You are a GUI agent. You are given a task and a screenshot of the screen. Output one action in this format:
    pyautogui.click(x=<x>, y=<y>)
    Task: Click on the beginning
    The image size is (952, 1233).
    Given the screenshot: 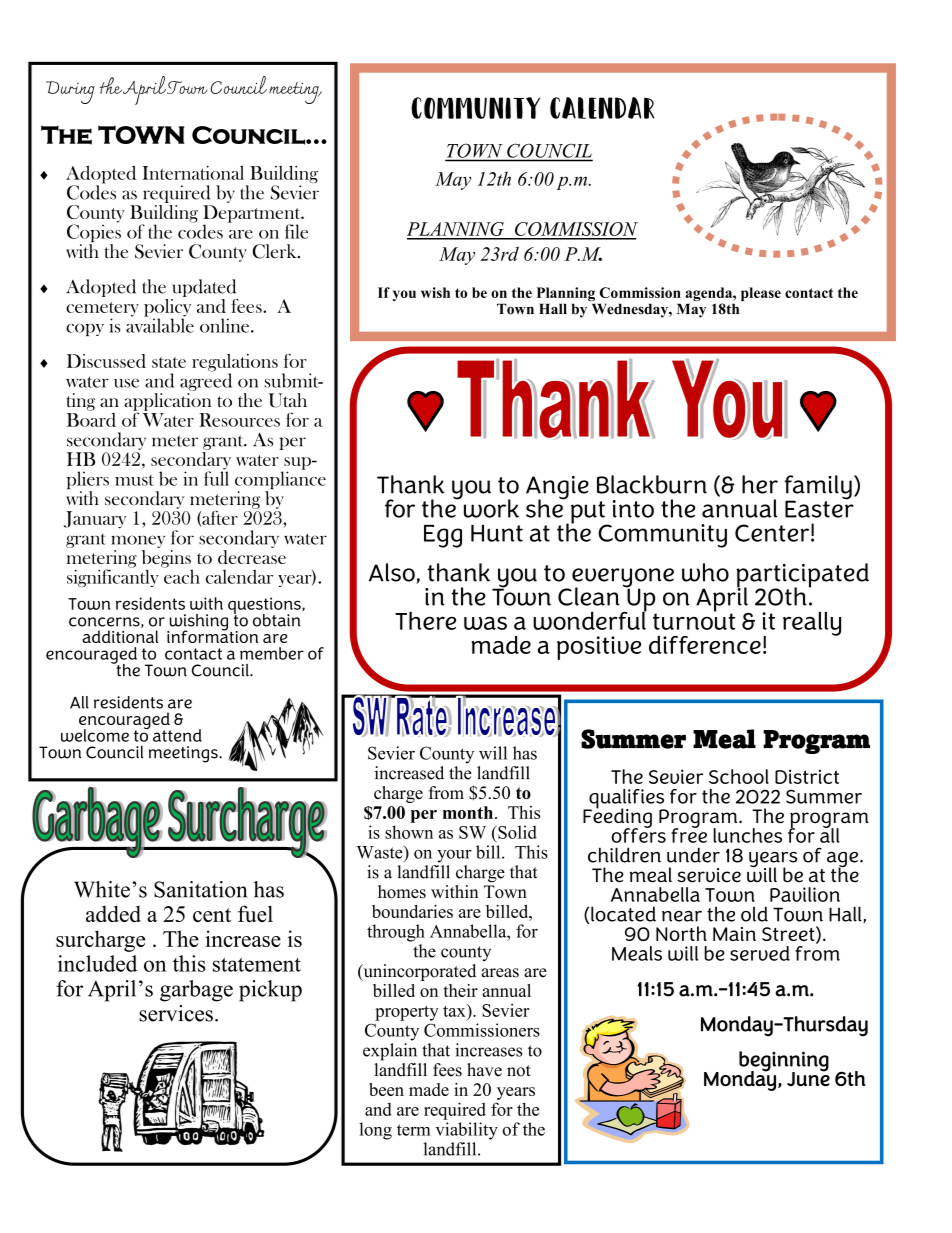 What is the action you would take?
    pyautogui.click(x=784, y=1062)
